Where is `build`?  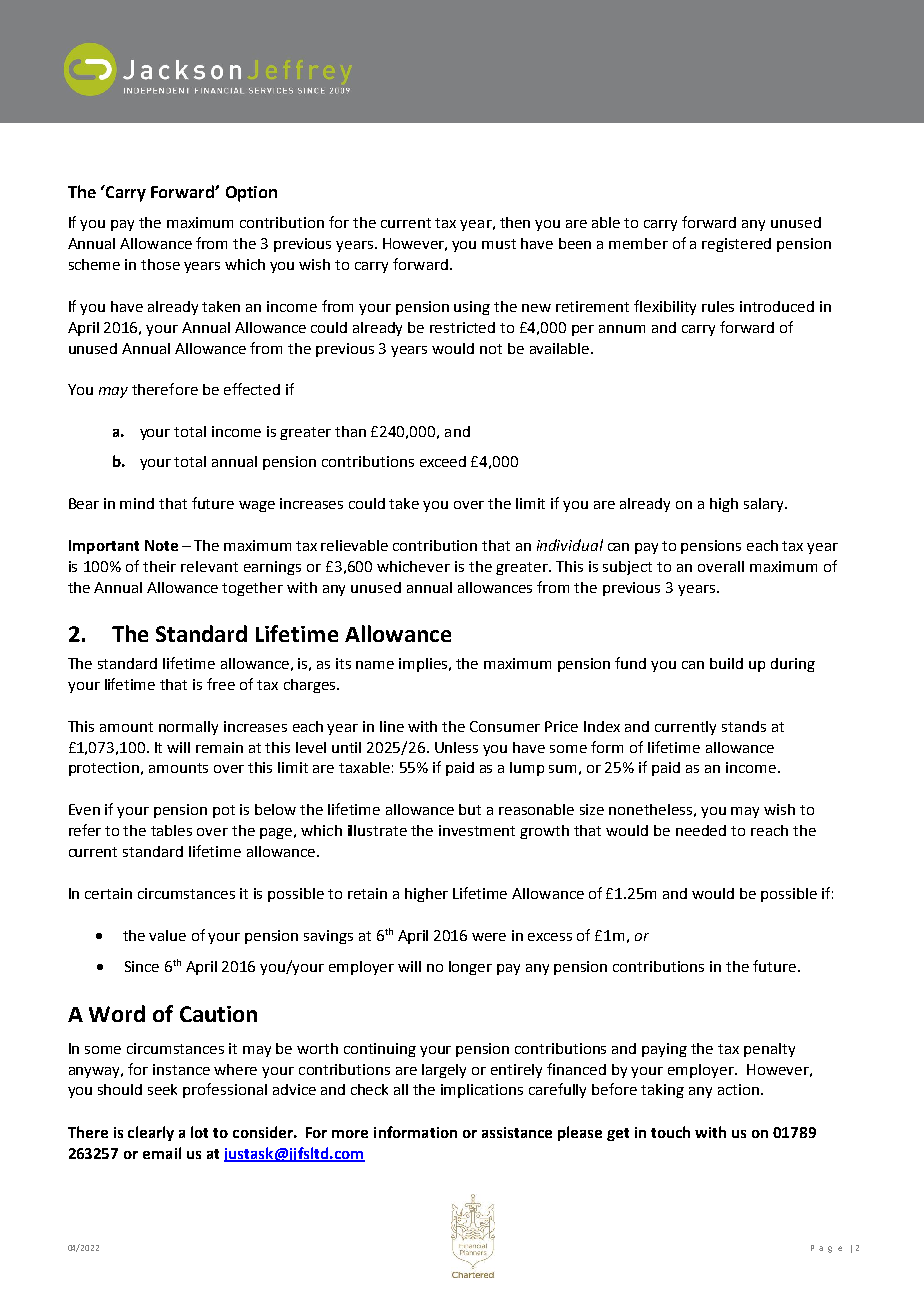
build is located at coordinates (726, 663).
